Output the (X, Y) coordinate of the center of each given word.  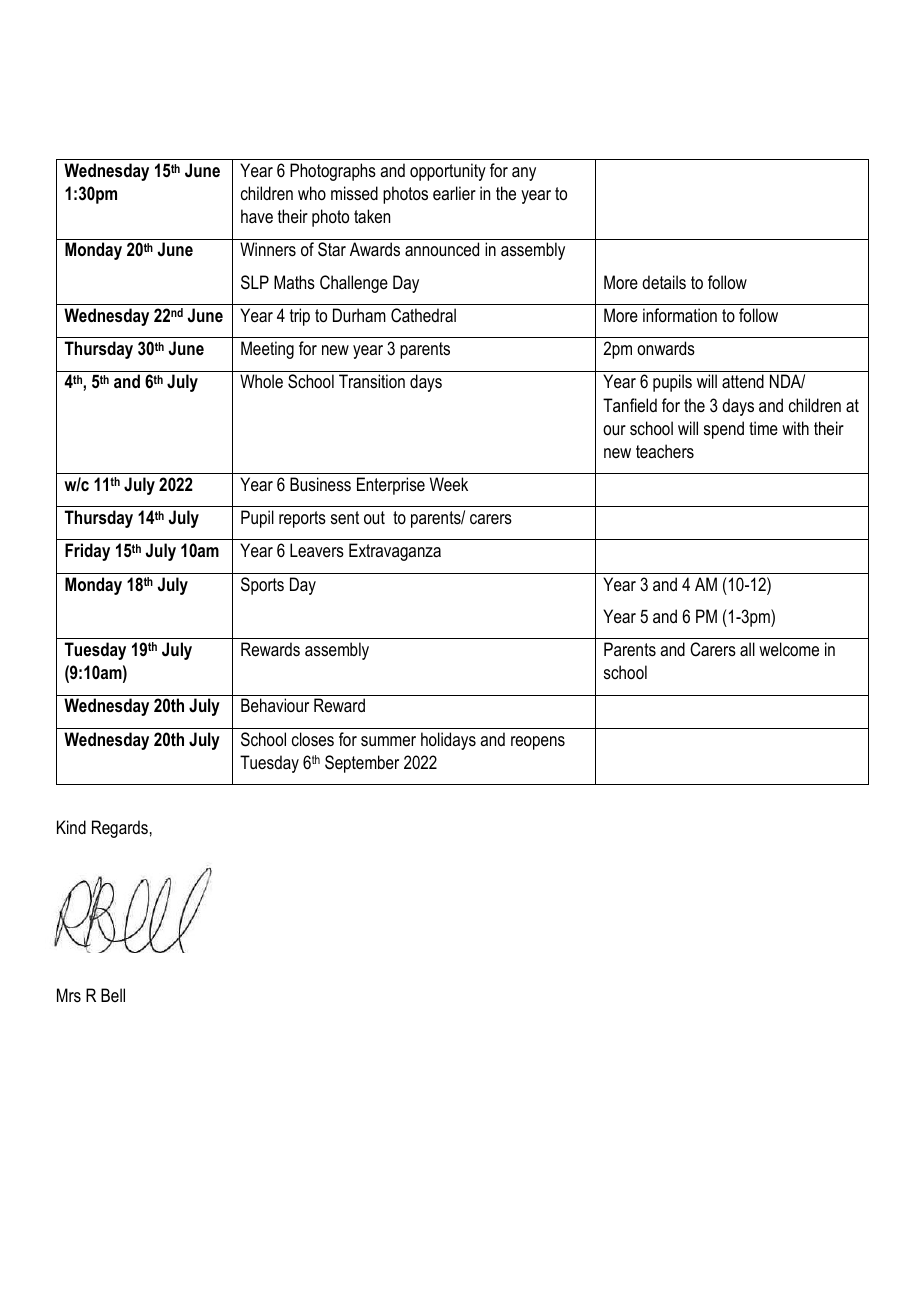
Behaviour (275, 705)
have (257, 216)
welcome (789, 649)
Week (449, 484)
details (664, 282)
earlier (454, 193)
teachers (665, 451)
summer (388, 741)
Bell (113, 995)
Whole (261, 381)
